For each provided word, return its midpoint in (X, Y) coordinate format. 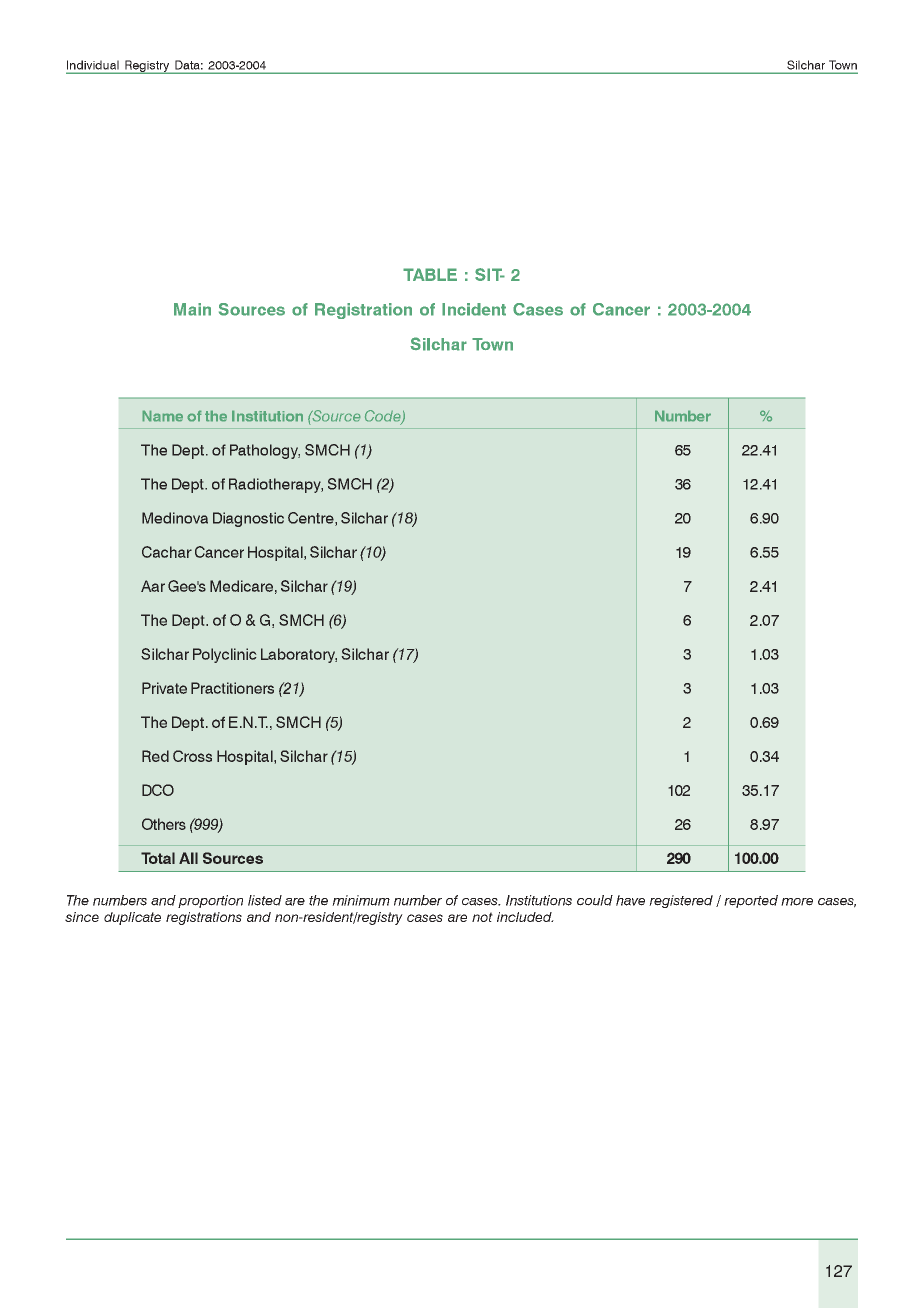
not (482, 917)
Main (192, 309)
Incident (474, 309)
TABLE (430, 274)
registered (681, 901)
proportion (210, 901)
